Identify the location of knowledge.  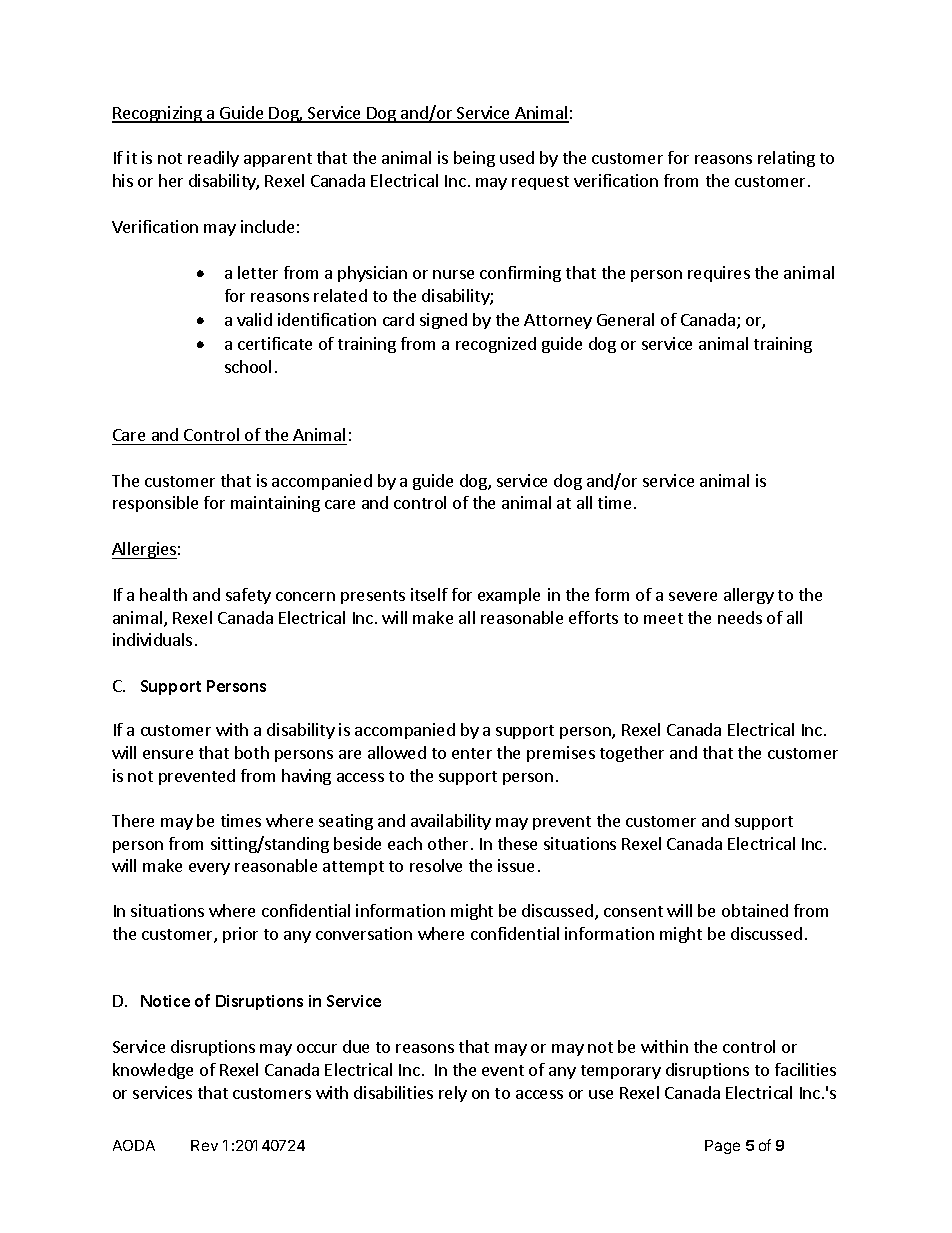
(153, 1071).
